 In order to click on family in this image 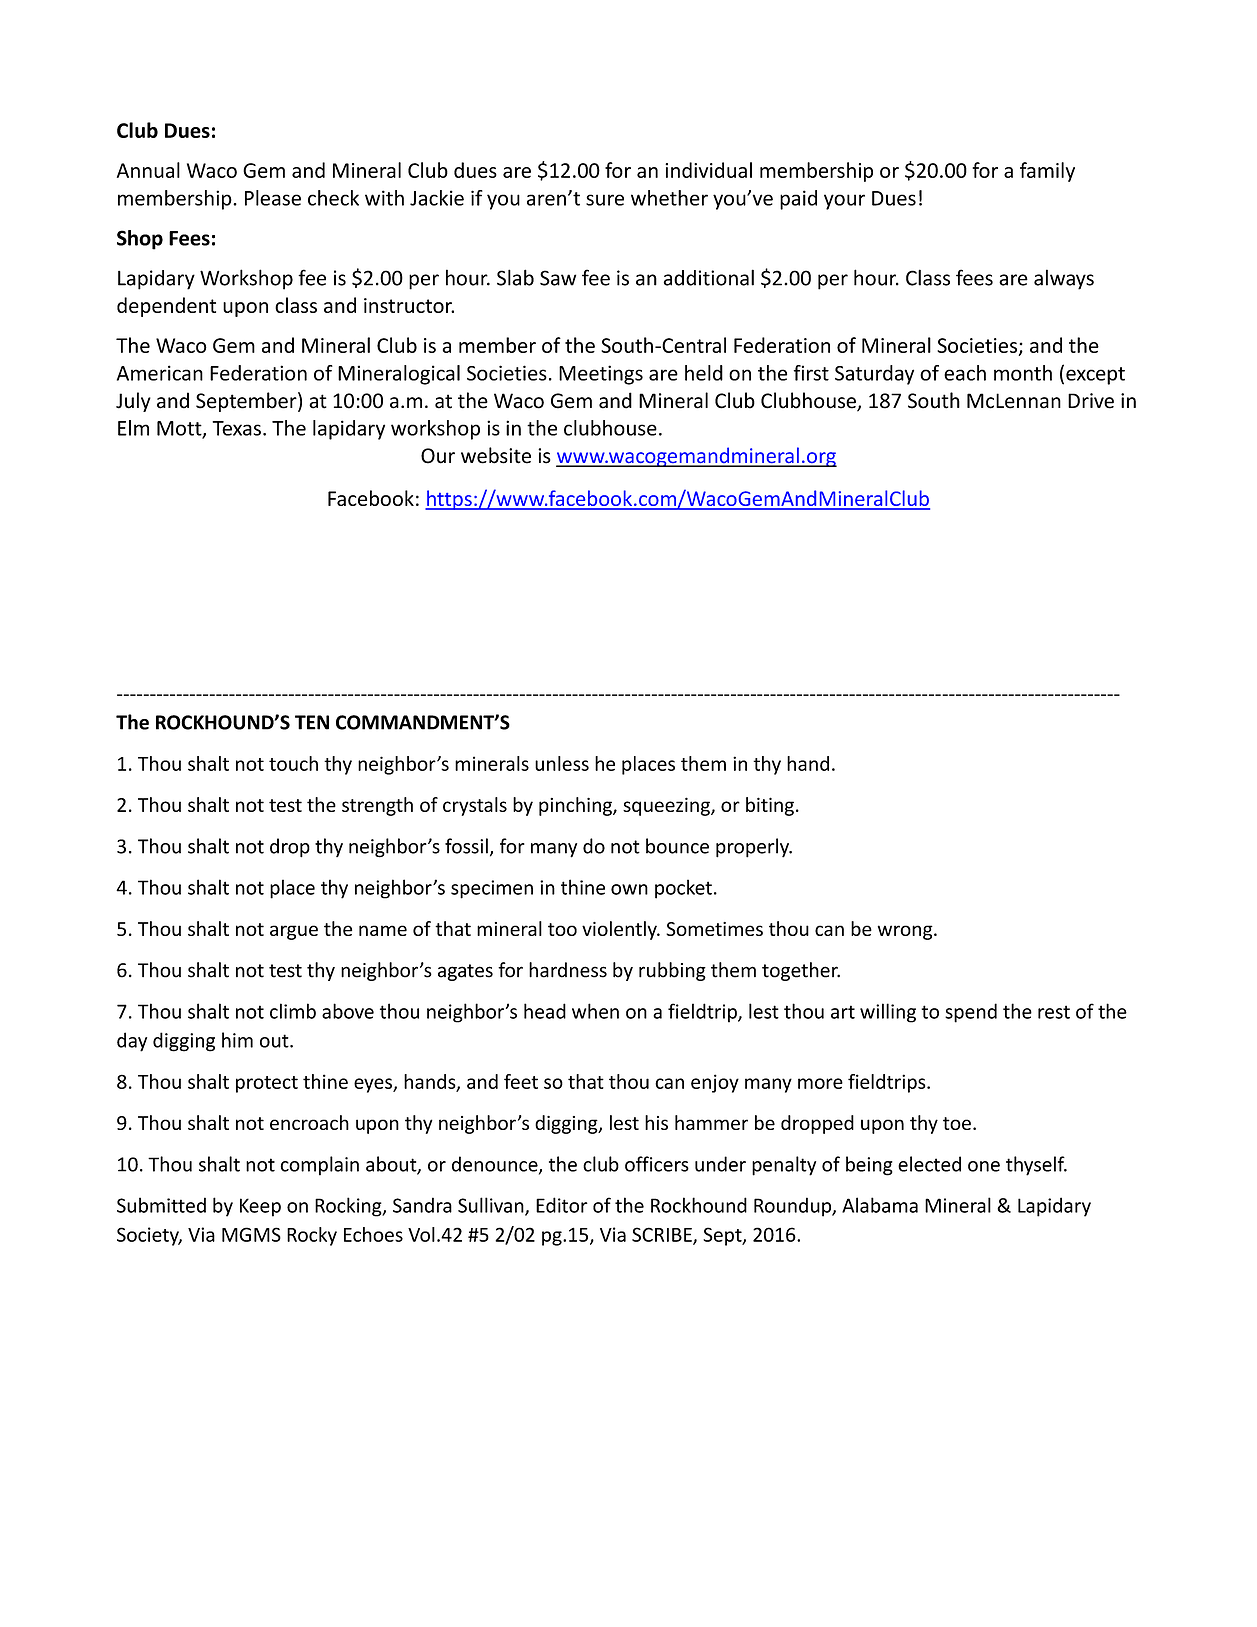, I will do `click(1047, 172)`.
